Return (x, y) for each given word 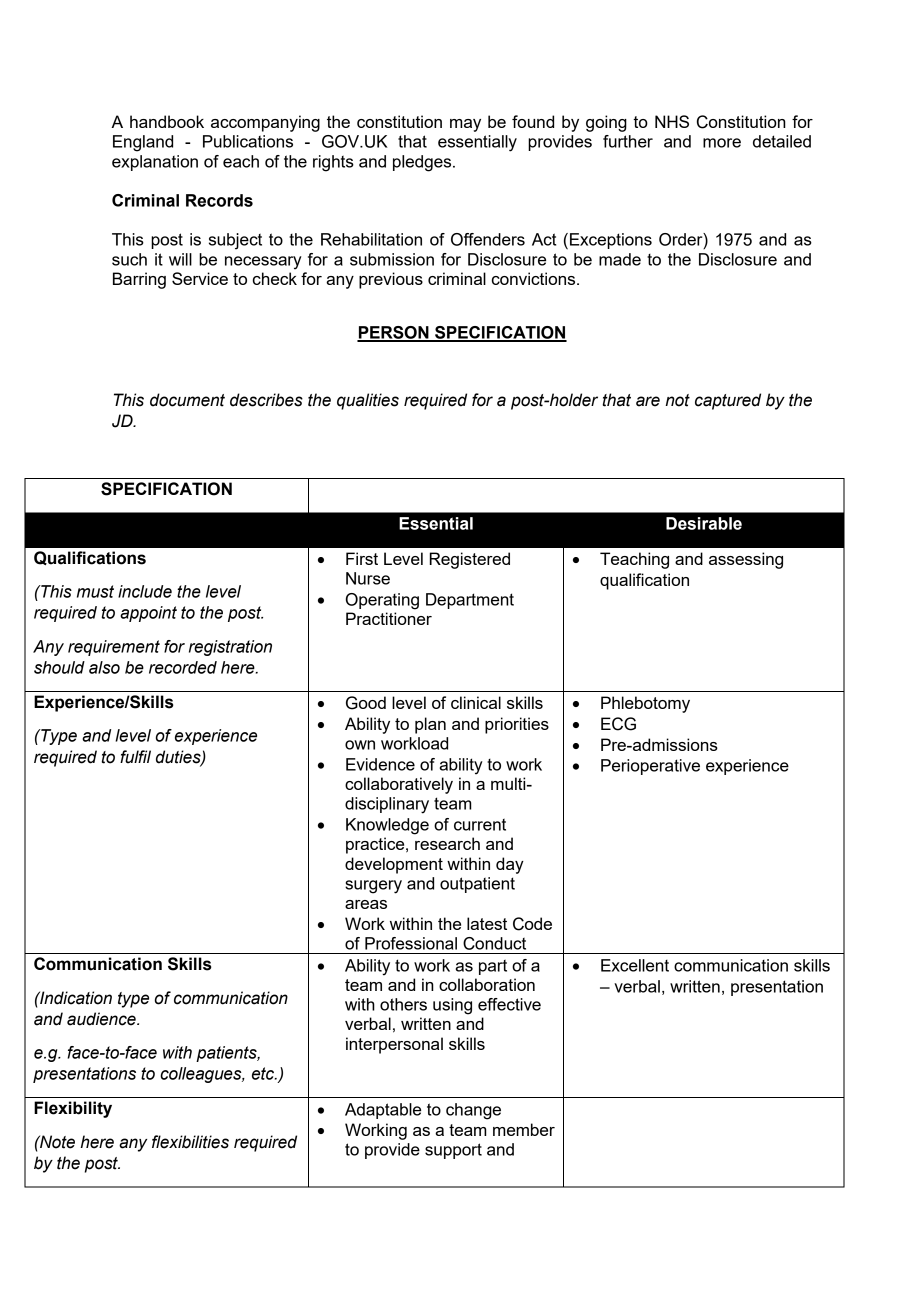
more (722, 143)
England (143, 143)
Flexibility (73, 1109)
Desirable (704, 523)
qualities (368, 401)
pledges (423, 163)
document (187, 400)
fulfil (135, 757)
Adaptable (383, 1111)
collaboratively (399, 785)
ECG (618, 724)
